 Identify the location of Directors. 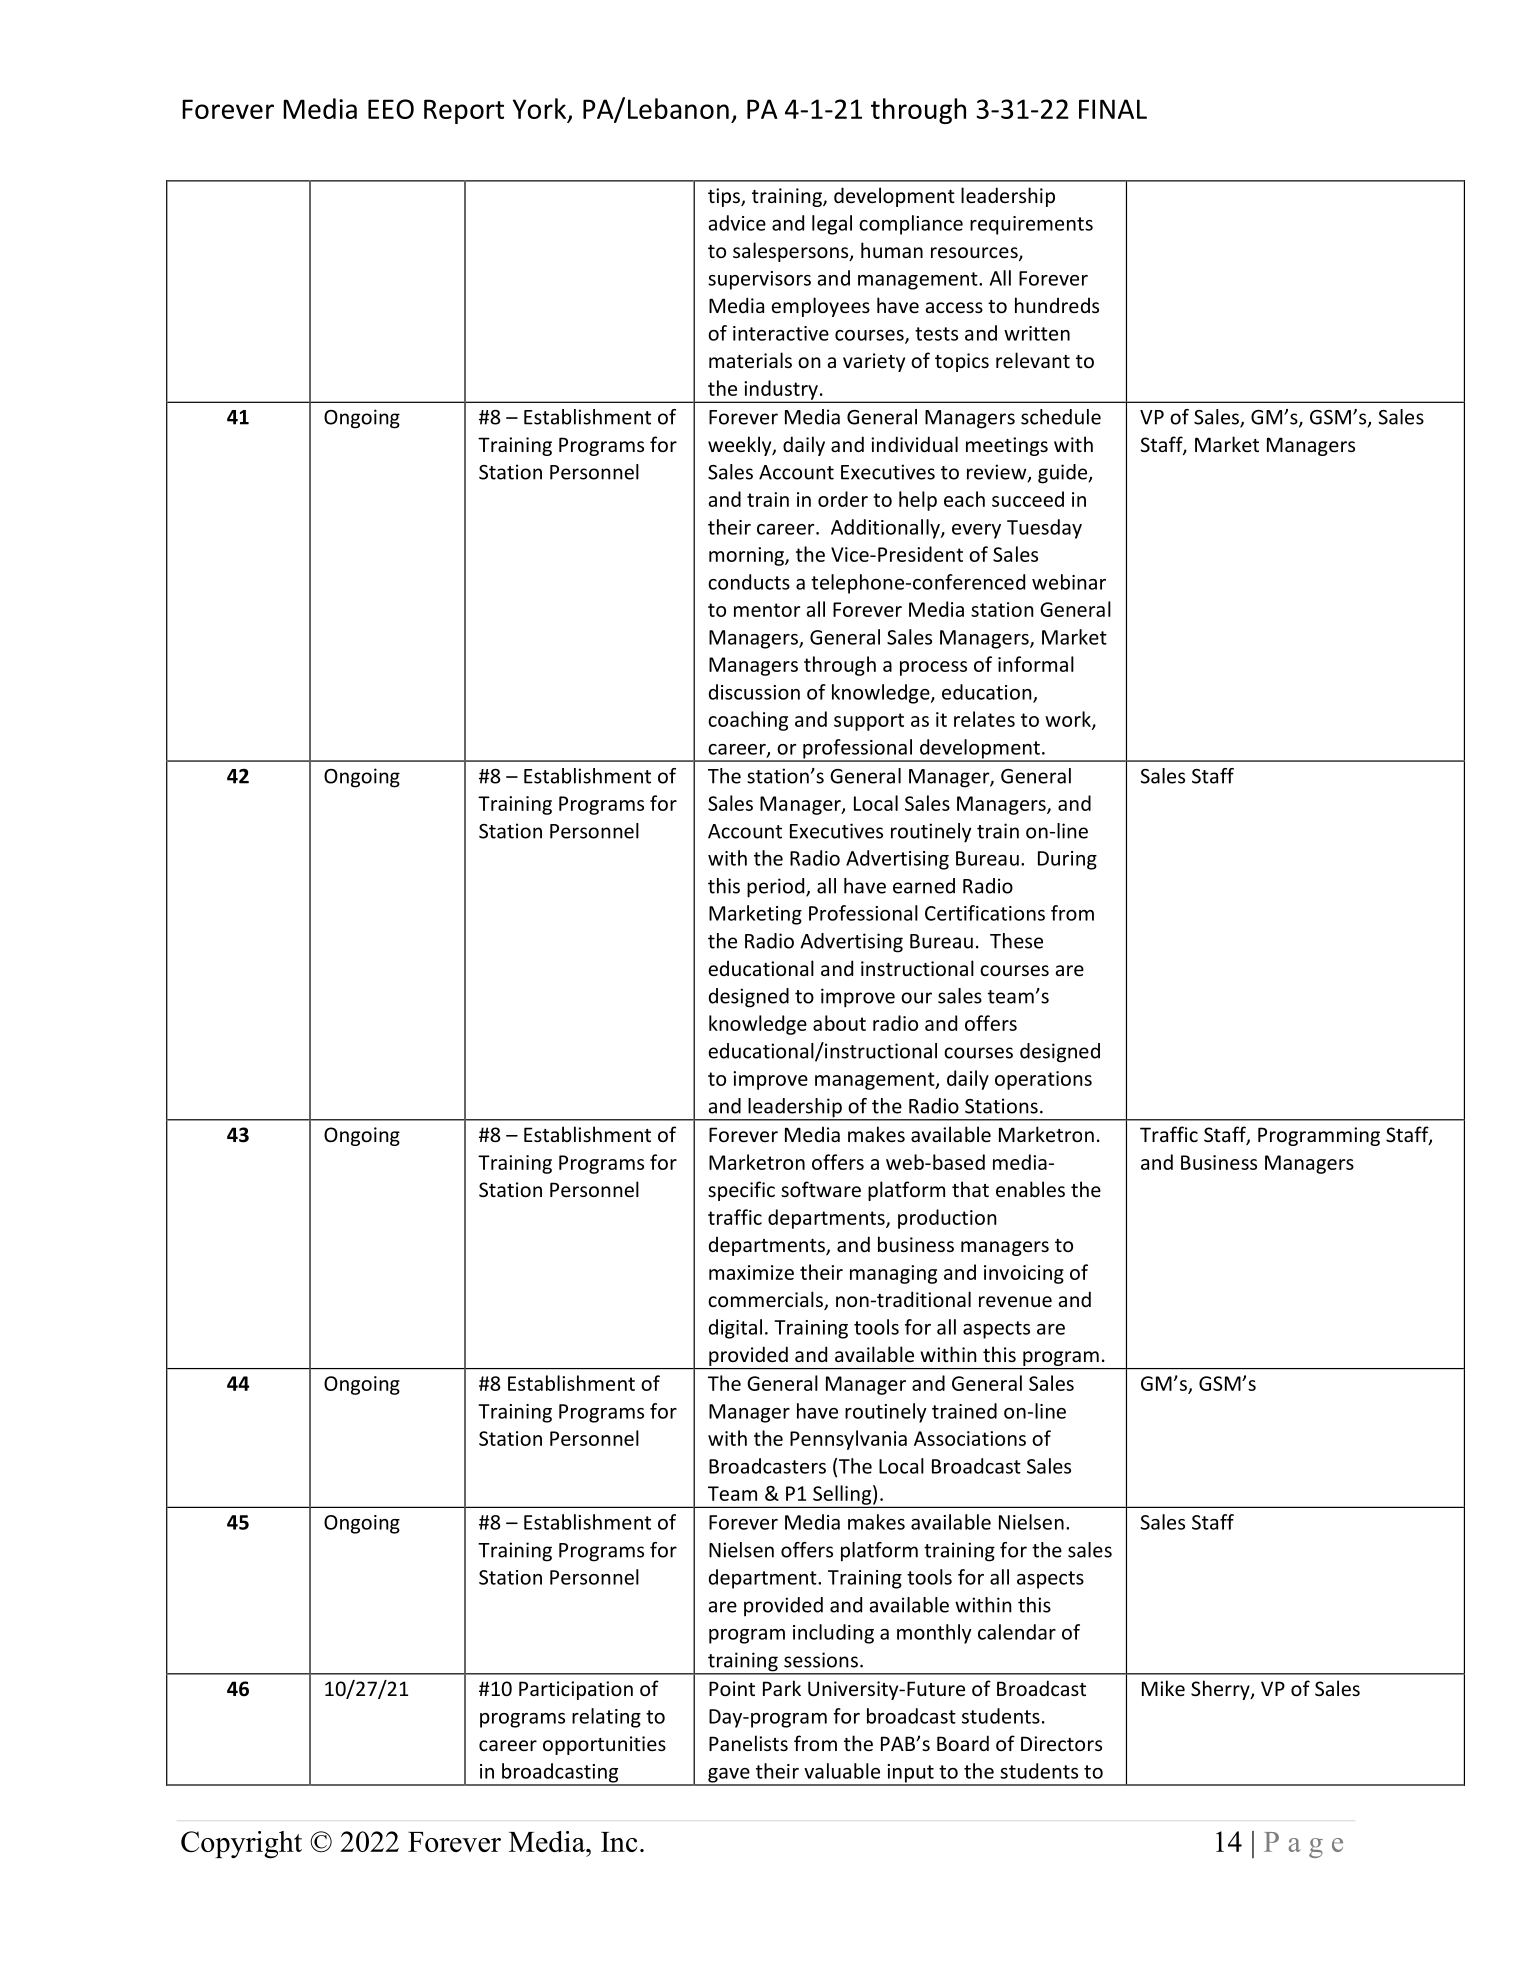
(1061, 1743).
